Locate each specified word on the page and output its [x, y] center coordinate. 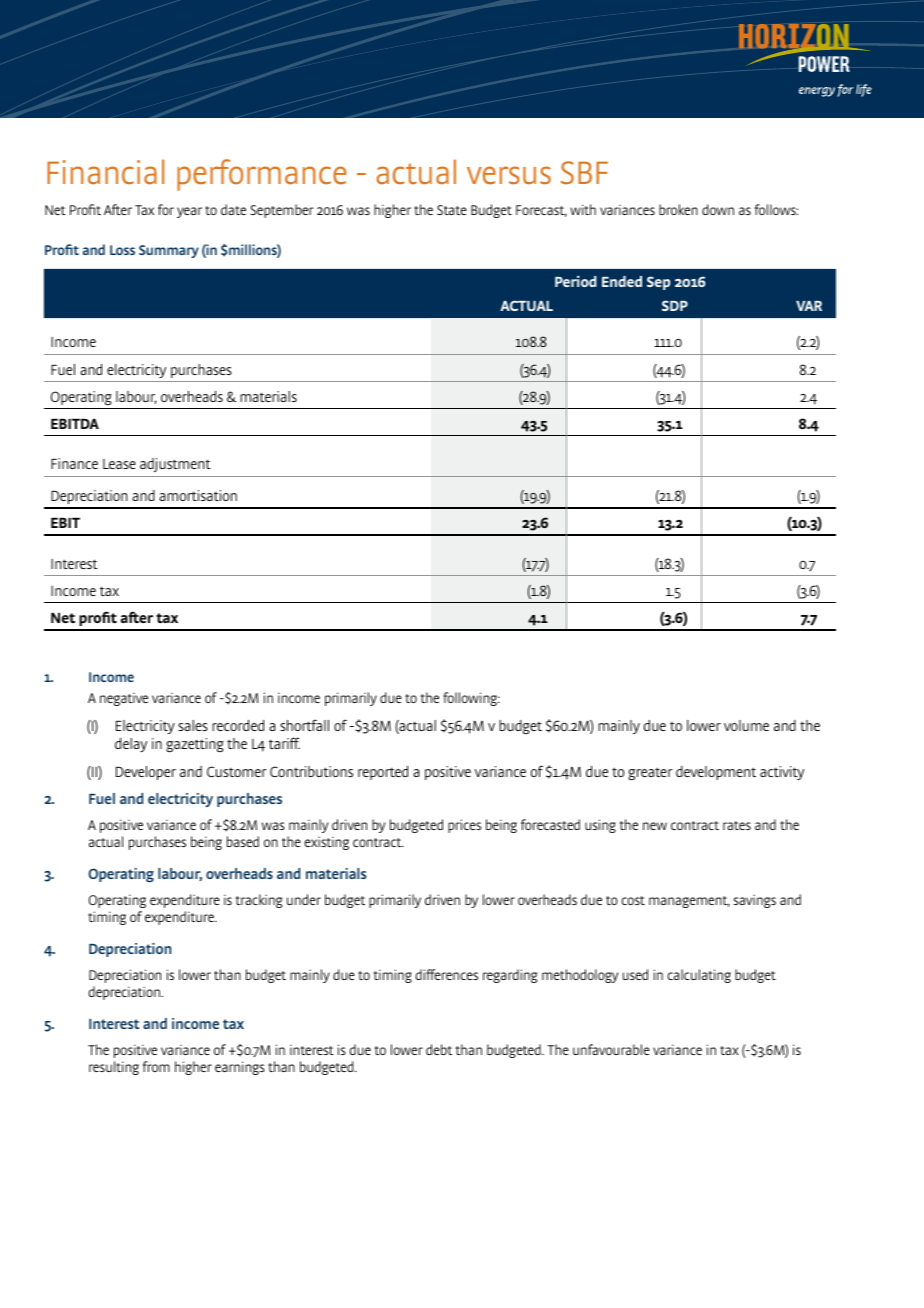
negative [124, 699]
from [156, 1066]
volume [746, 725]
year [189, 212]
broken [678, 209]
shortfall [304, 725]
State [452, 210]
